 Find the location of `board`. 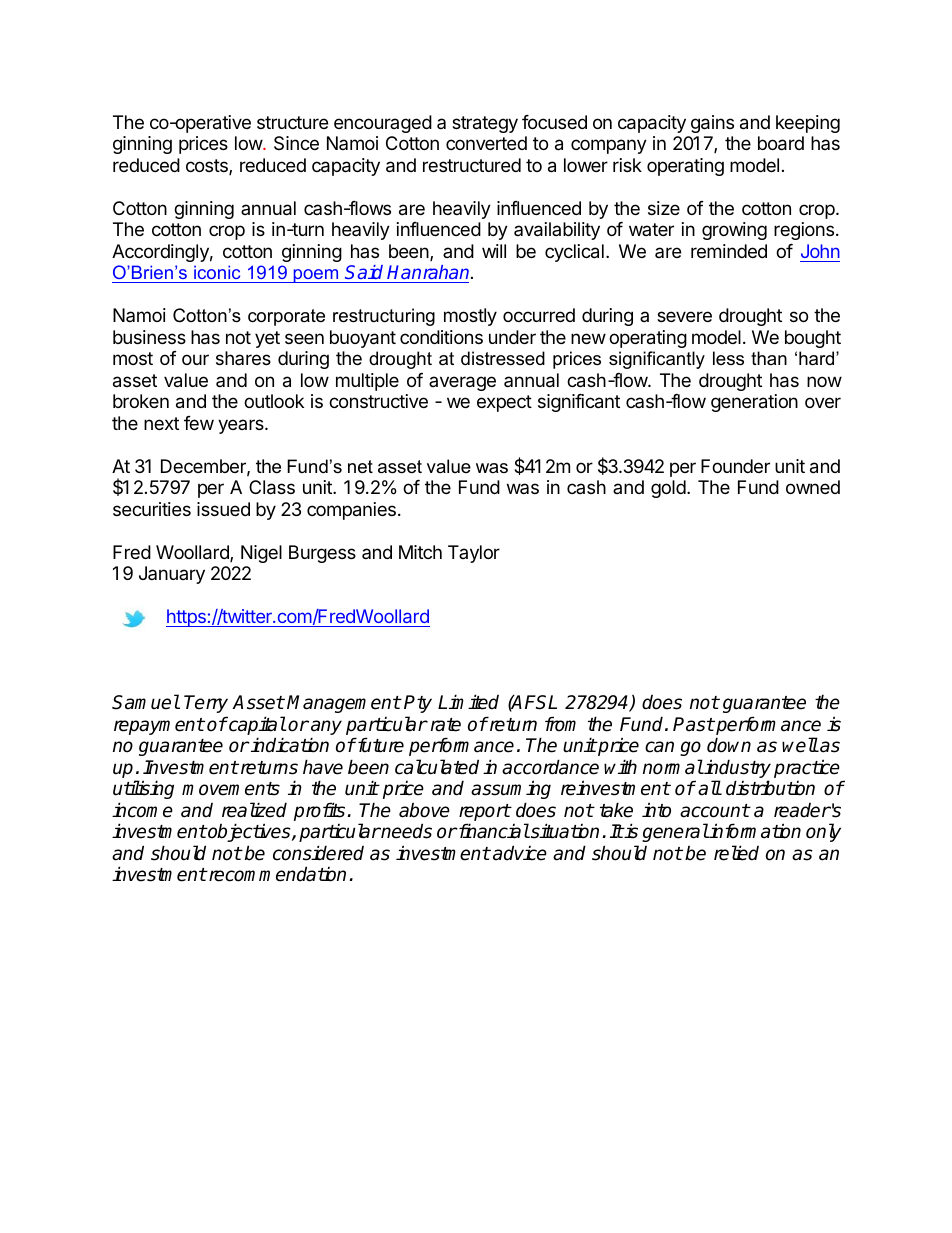

board is located at coordinates (781, 143).
